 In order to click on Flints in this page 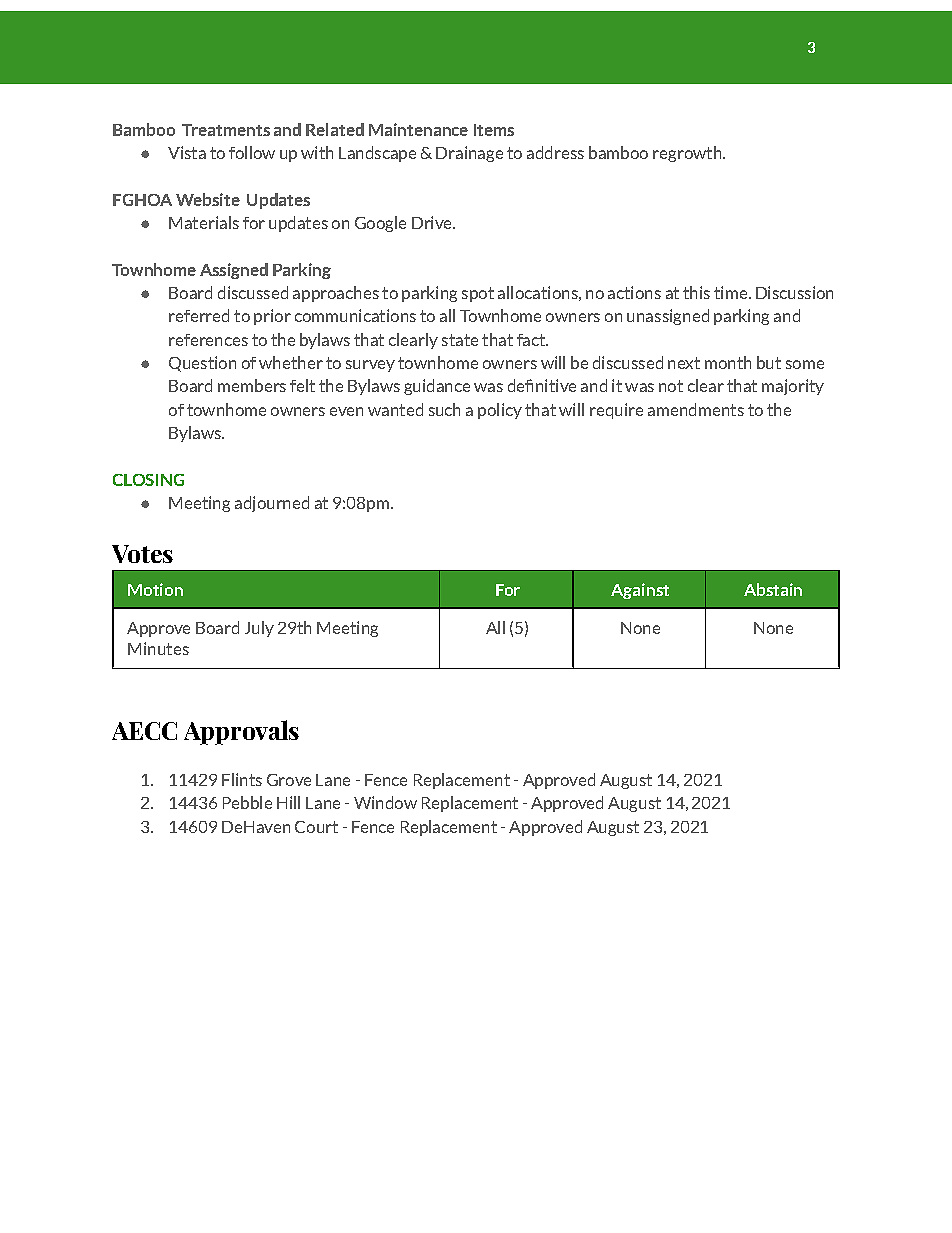, I will do `click(242, 779)`.
